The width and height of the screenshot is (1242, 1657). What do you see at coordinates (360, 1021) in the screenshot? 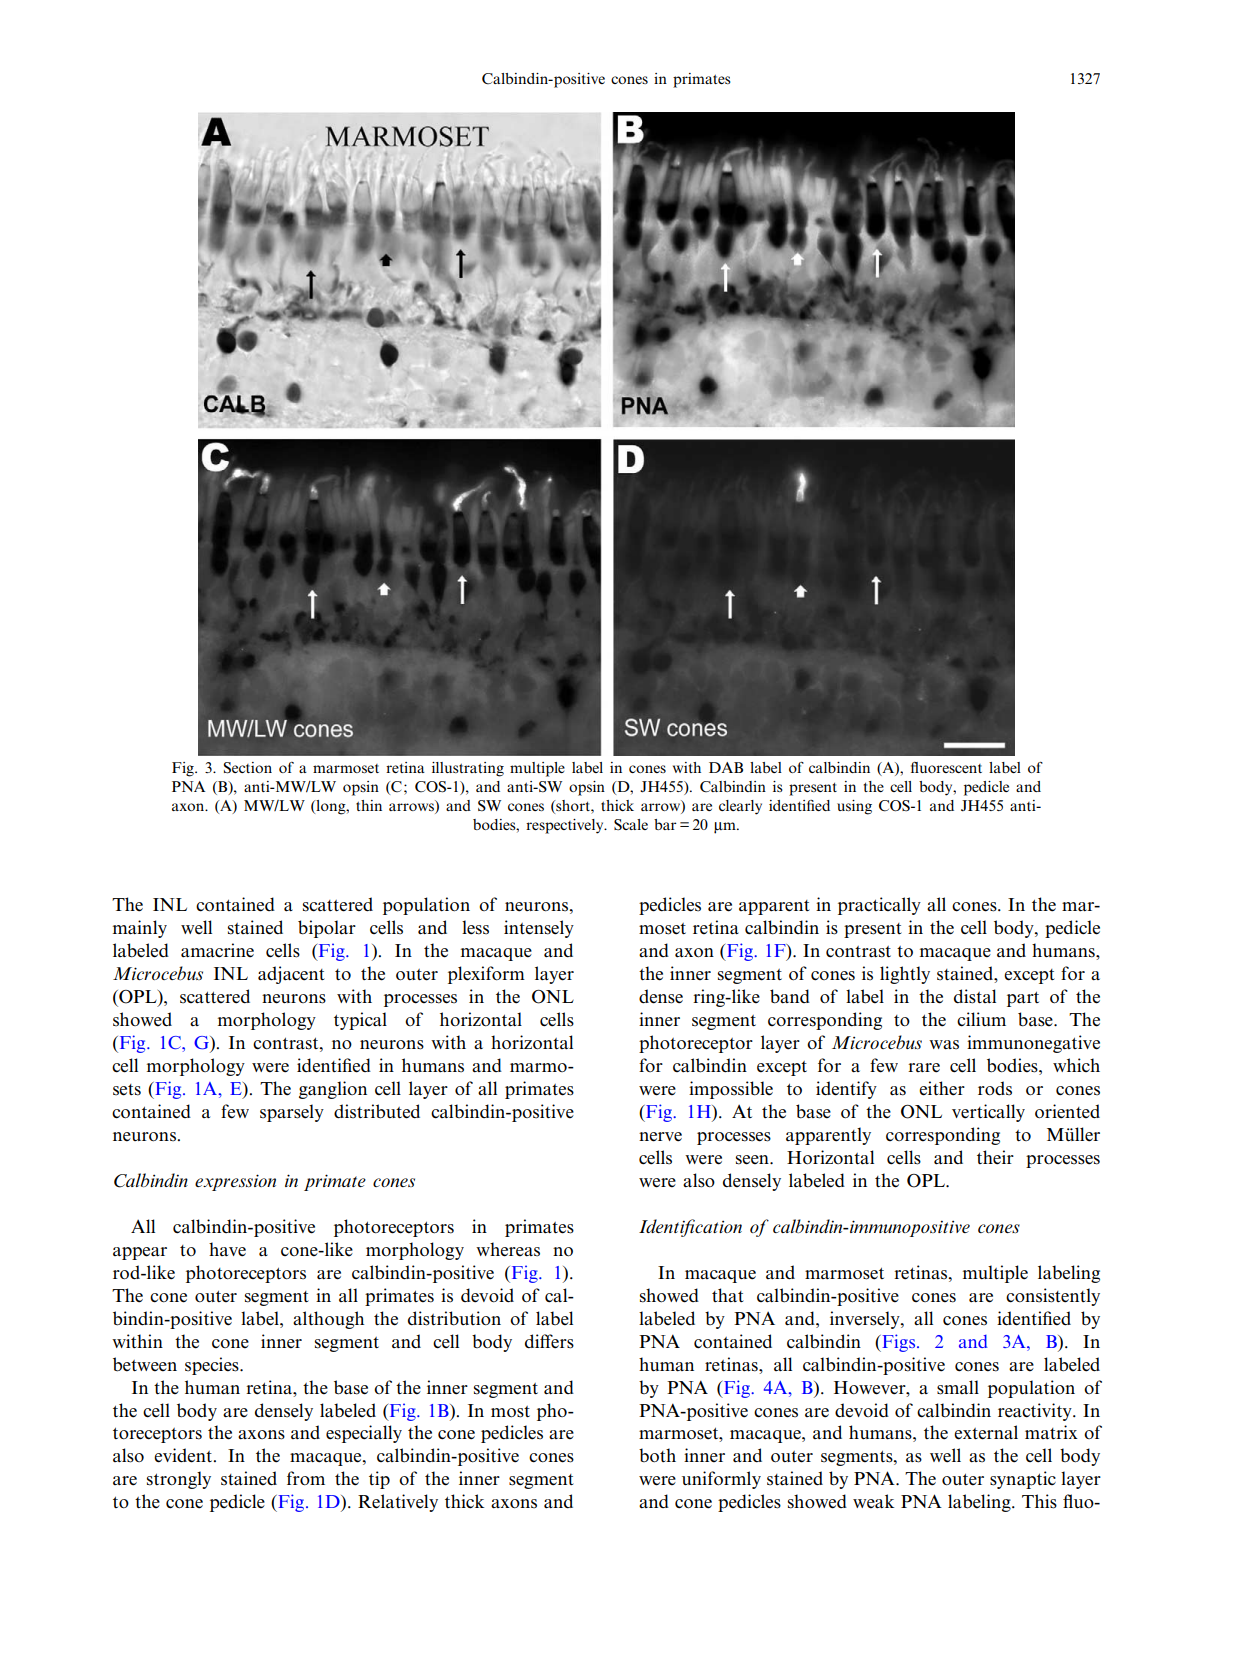
I see `typical` at bounding box center [360, 1021].
